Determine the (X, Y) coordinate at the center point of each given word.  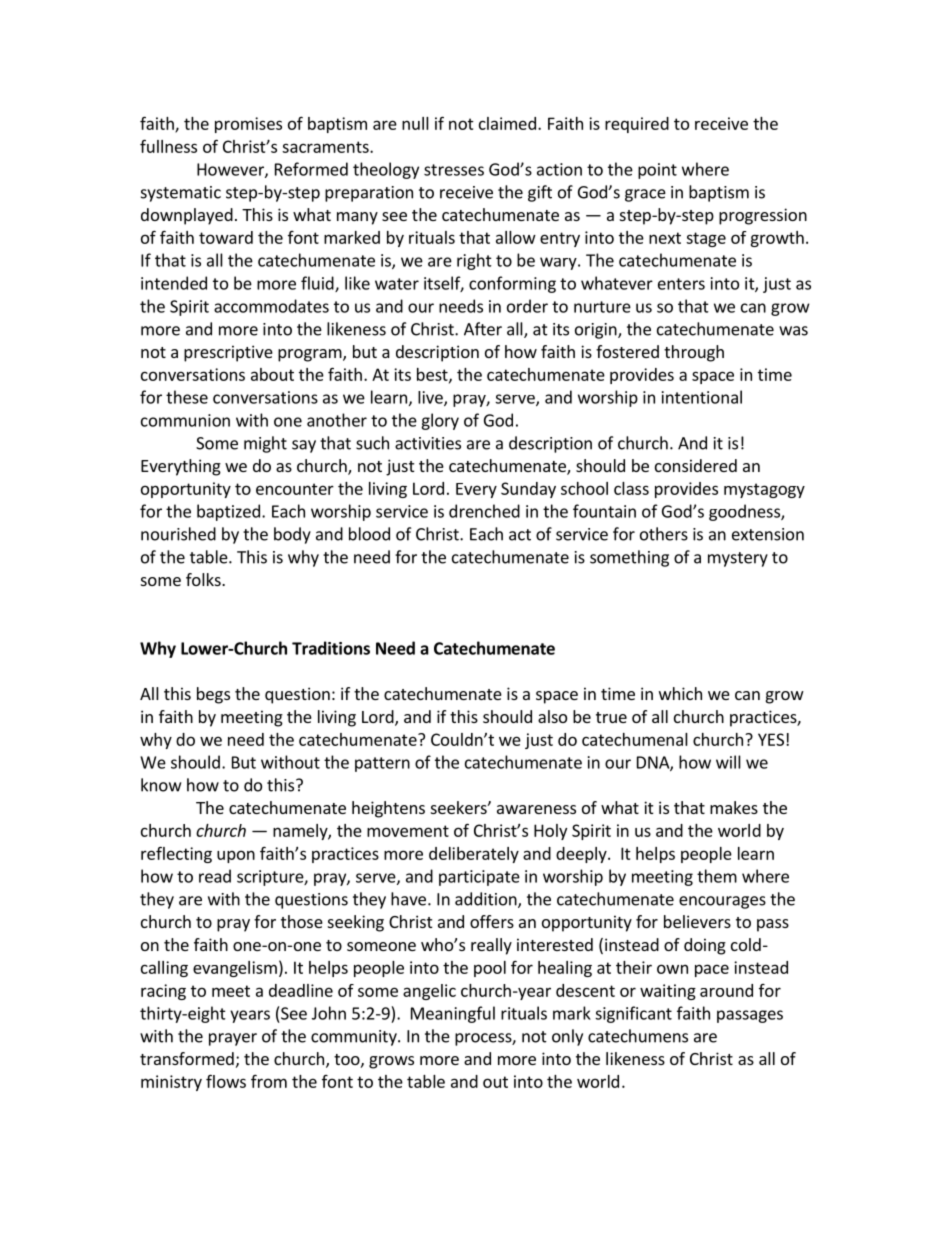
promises (248, 125)
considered (696, 465)
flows (226, 1081)
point (657, 171)
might (265, 444)
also (552, 716)
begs (213, 695)
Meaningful (453, 1014)
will (728, 762)
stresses (454, 170)
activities (428, 443)
